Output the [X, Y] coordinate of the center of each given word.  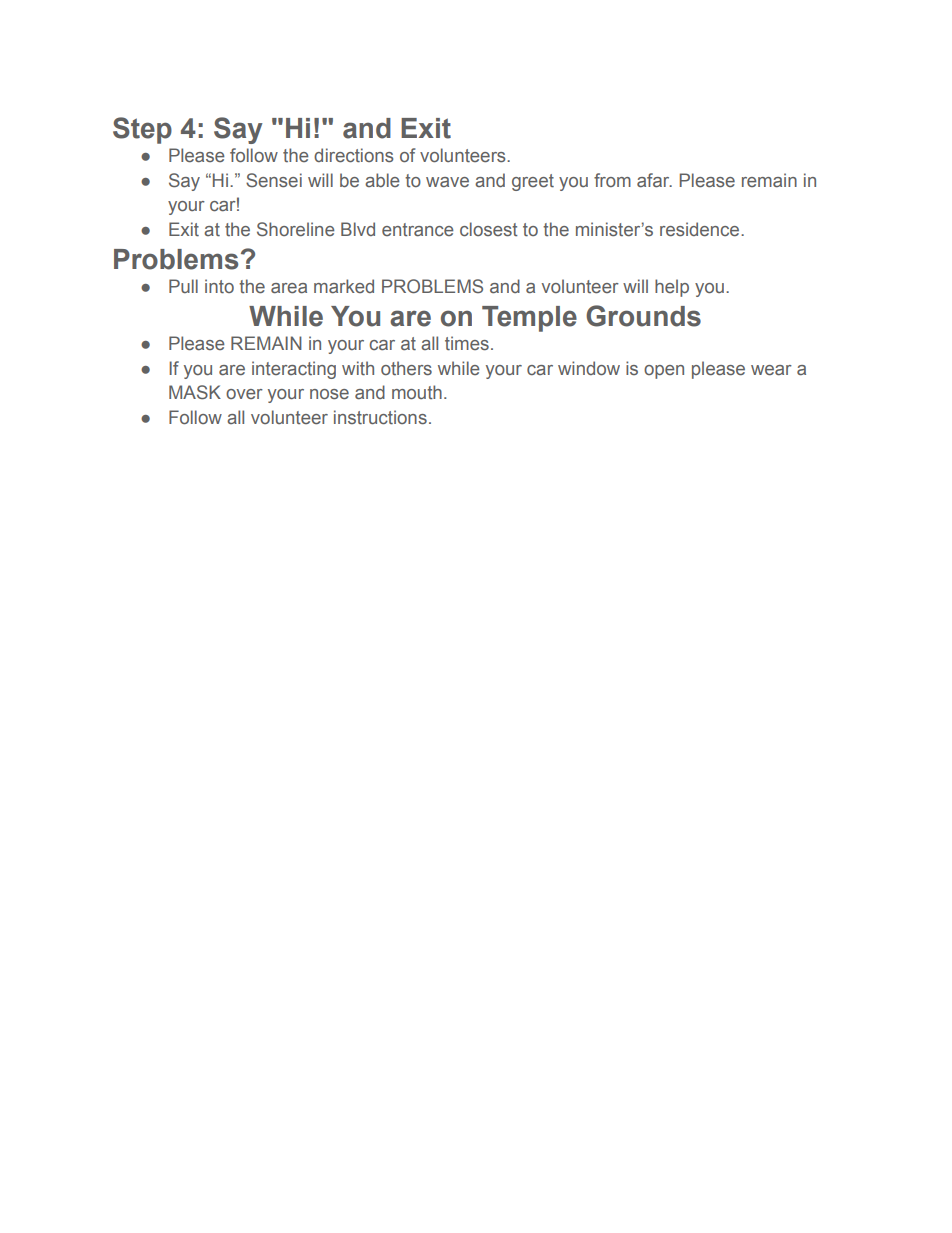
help [672, 288]
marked [344, 286]
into [219, 286]
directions [353, 155]
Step [142, 130]
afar [654, 180]
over [244, 394]
